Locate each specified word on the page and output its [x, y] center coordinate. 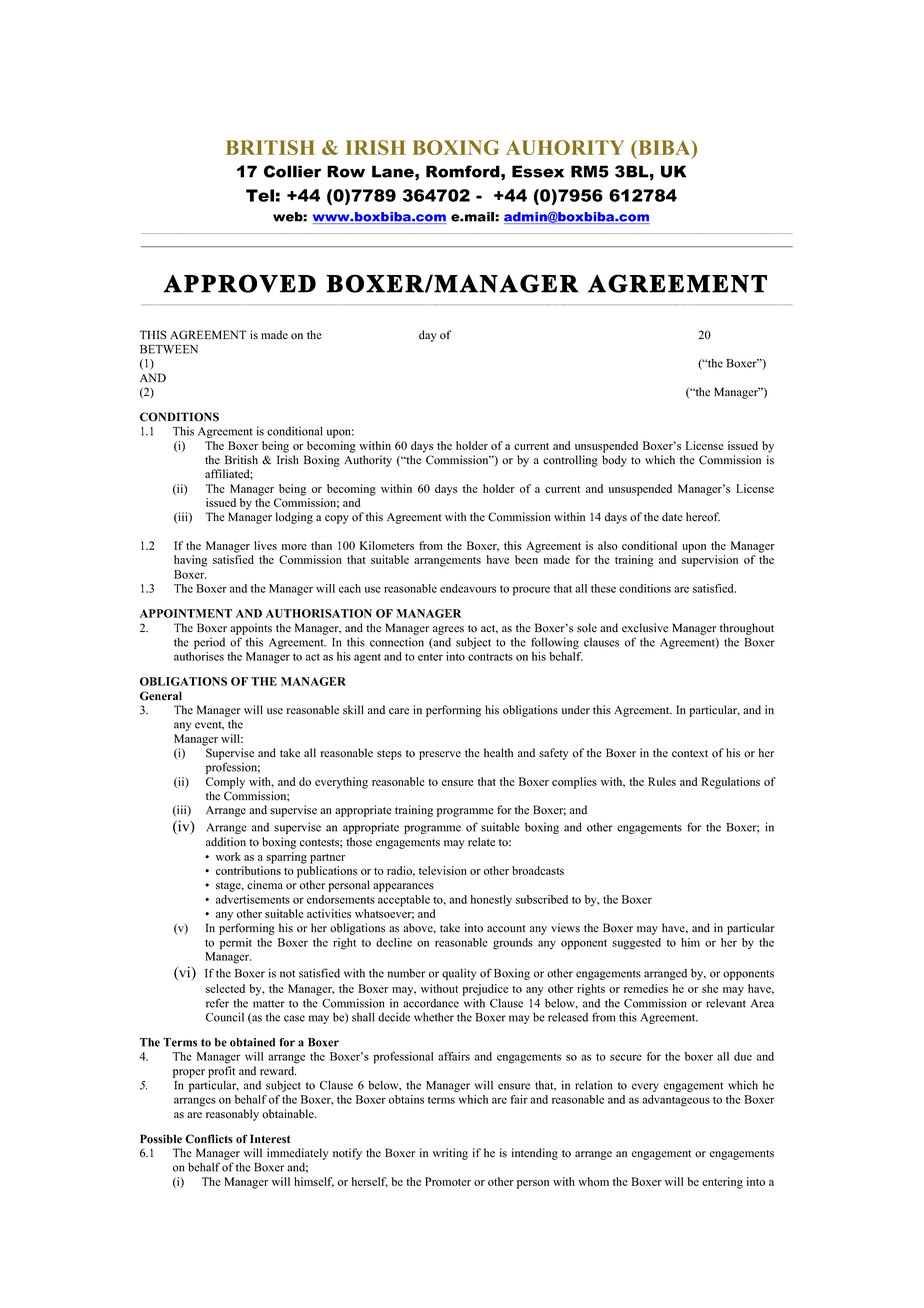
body [614, 461]
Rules [662, 781]
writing [450, 1154]
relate [481, 842]
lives [265, 545]
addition [226, 842]
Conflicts [209, 1139]
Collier [292, 171]
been [526, 559]
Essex [538, 171]
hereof [703, 517]
